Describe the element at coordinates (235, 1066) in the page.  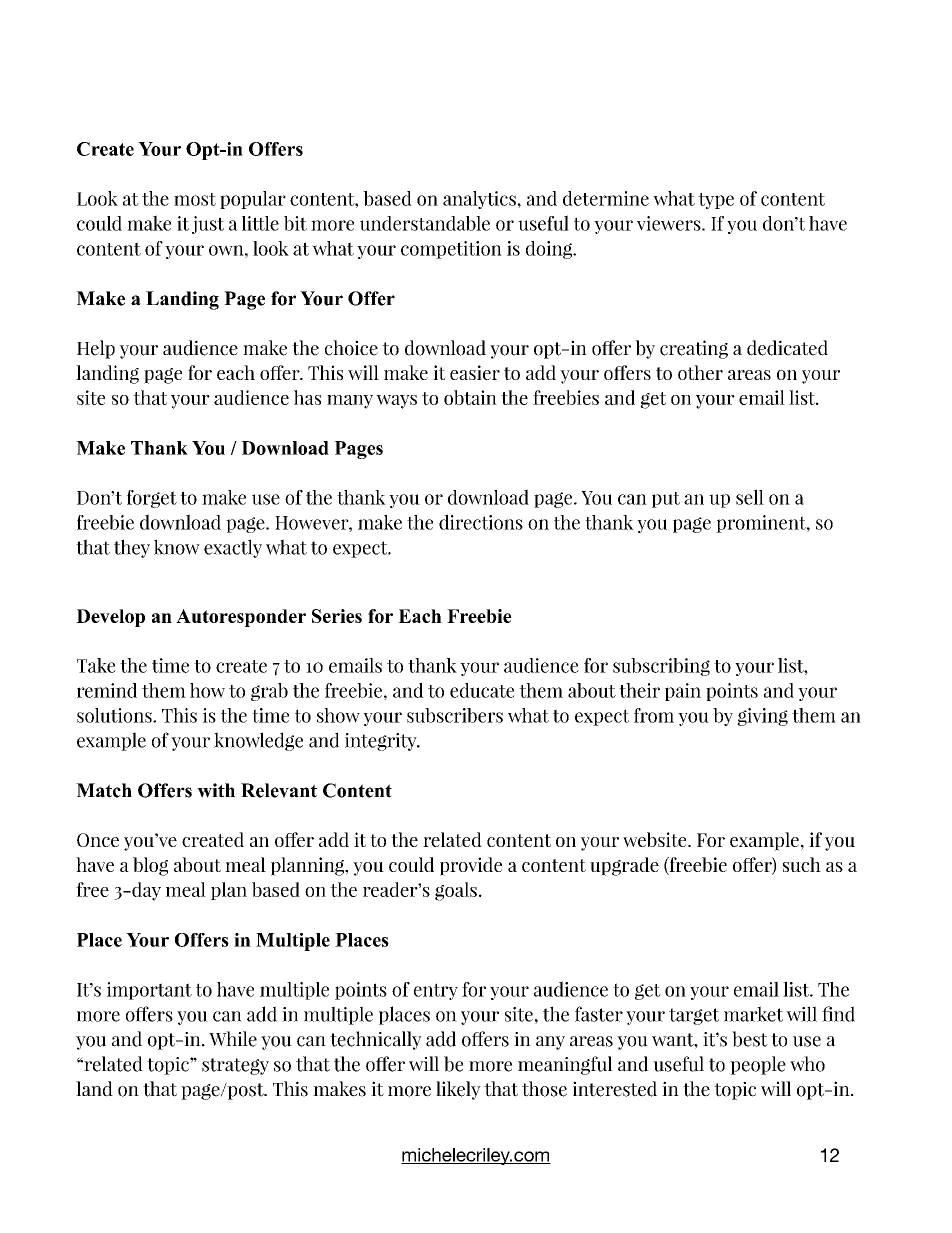
I see `strategy` at that location.
